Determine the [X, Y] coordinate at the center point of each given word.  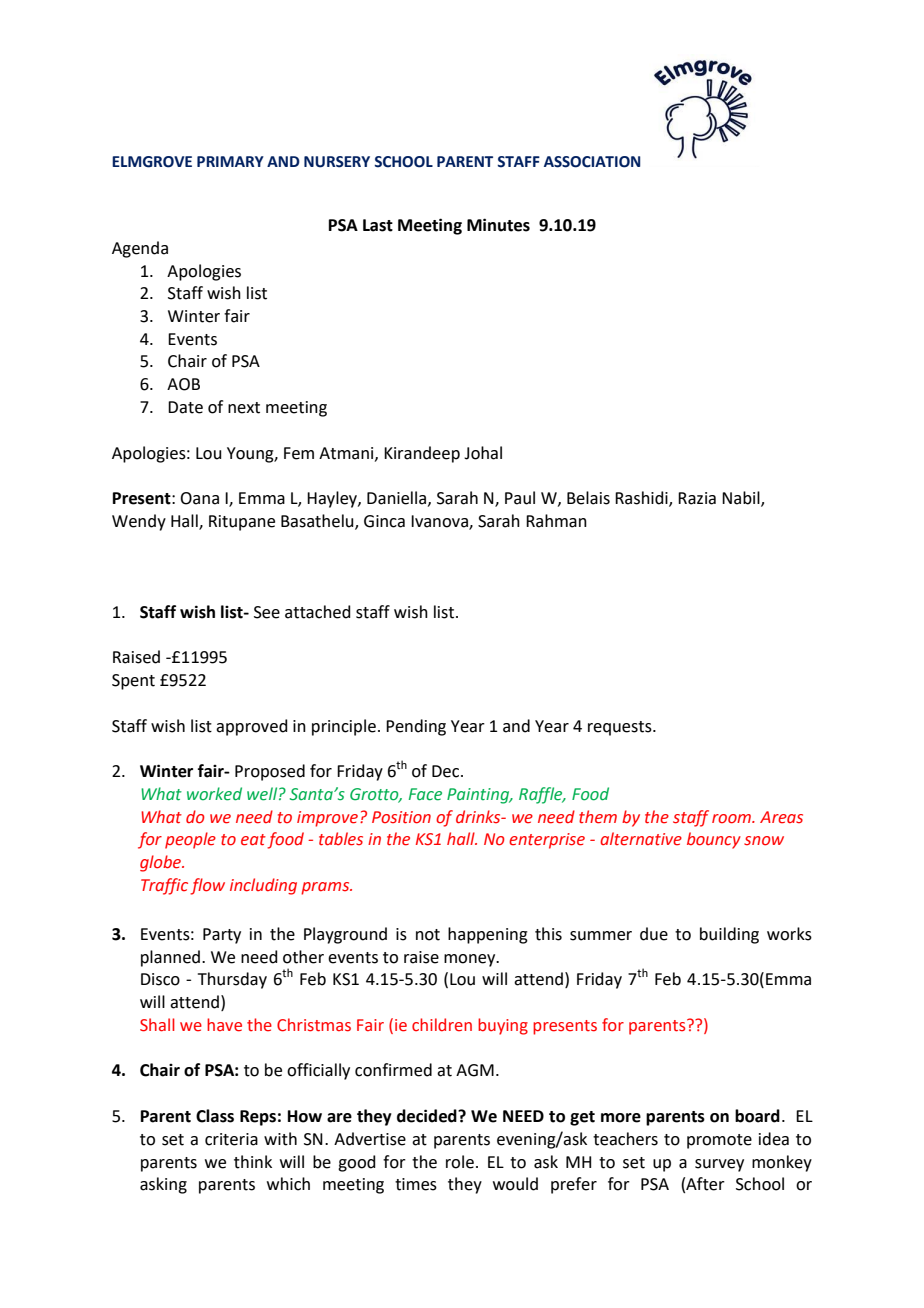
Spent [133, 682]
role [460, 1162]
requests [621, 728]
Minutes [498, 225]
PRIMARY [230, 161]
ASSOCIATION [592, 162]
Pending [416, 727]
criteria [231, 1139]
